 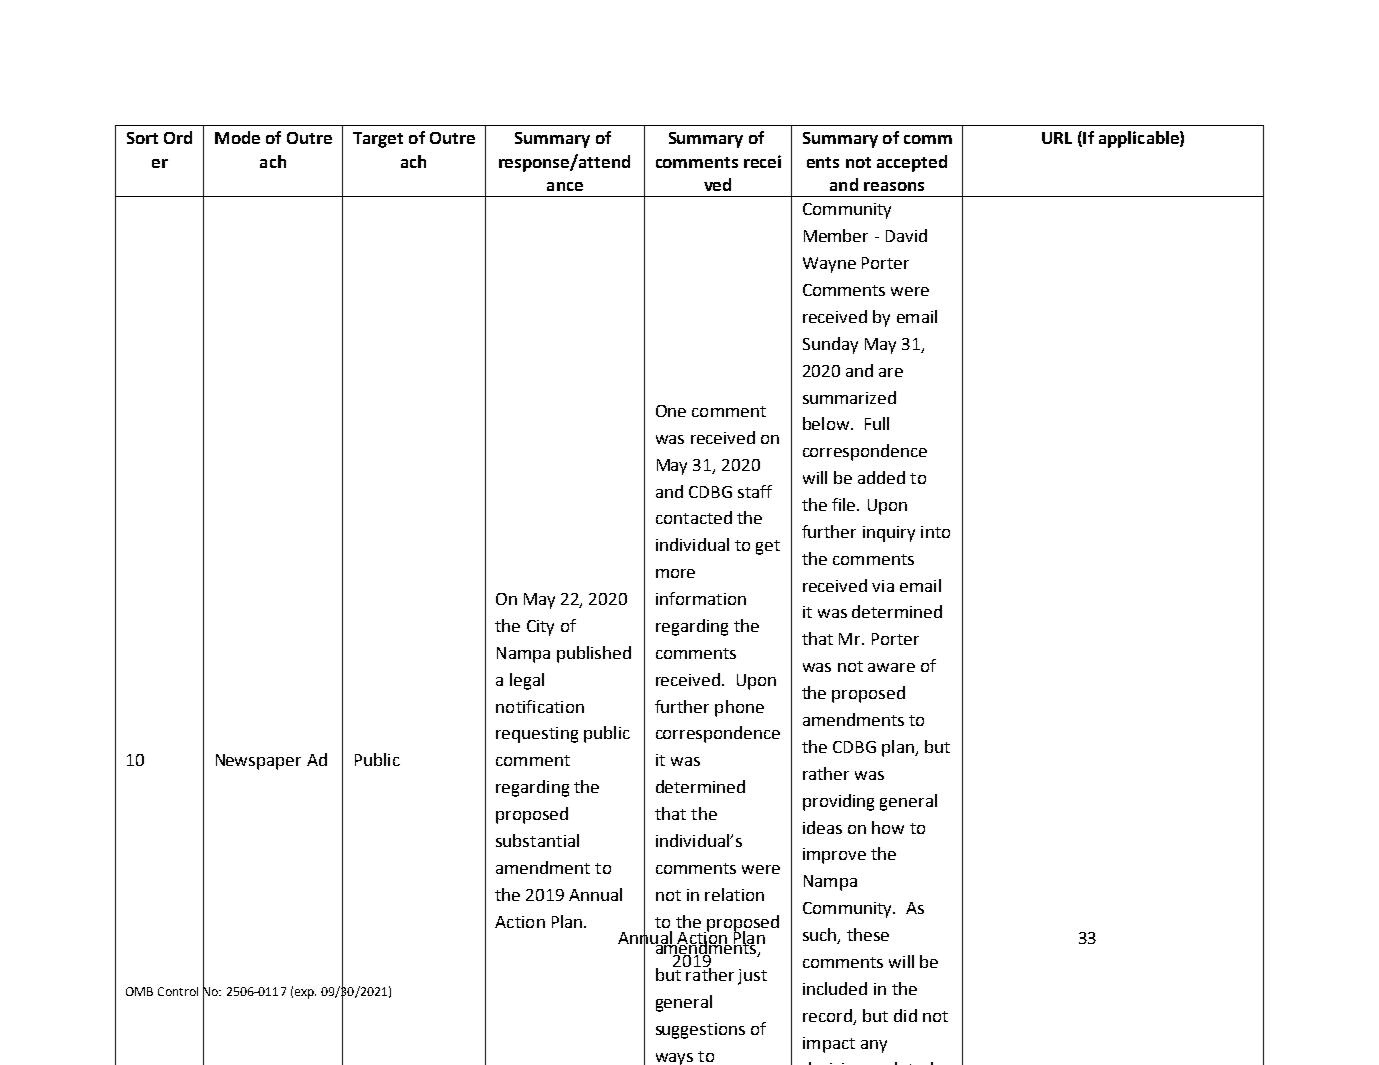 What do you see at coordinates (675, 573) in the screenshot?
I see `more` at bounding box center [675, 573].
